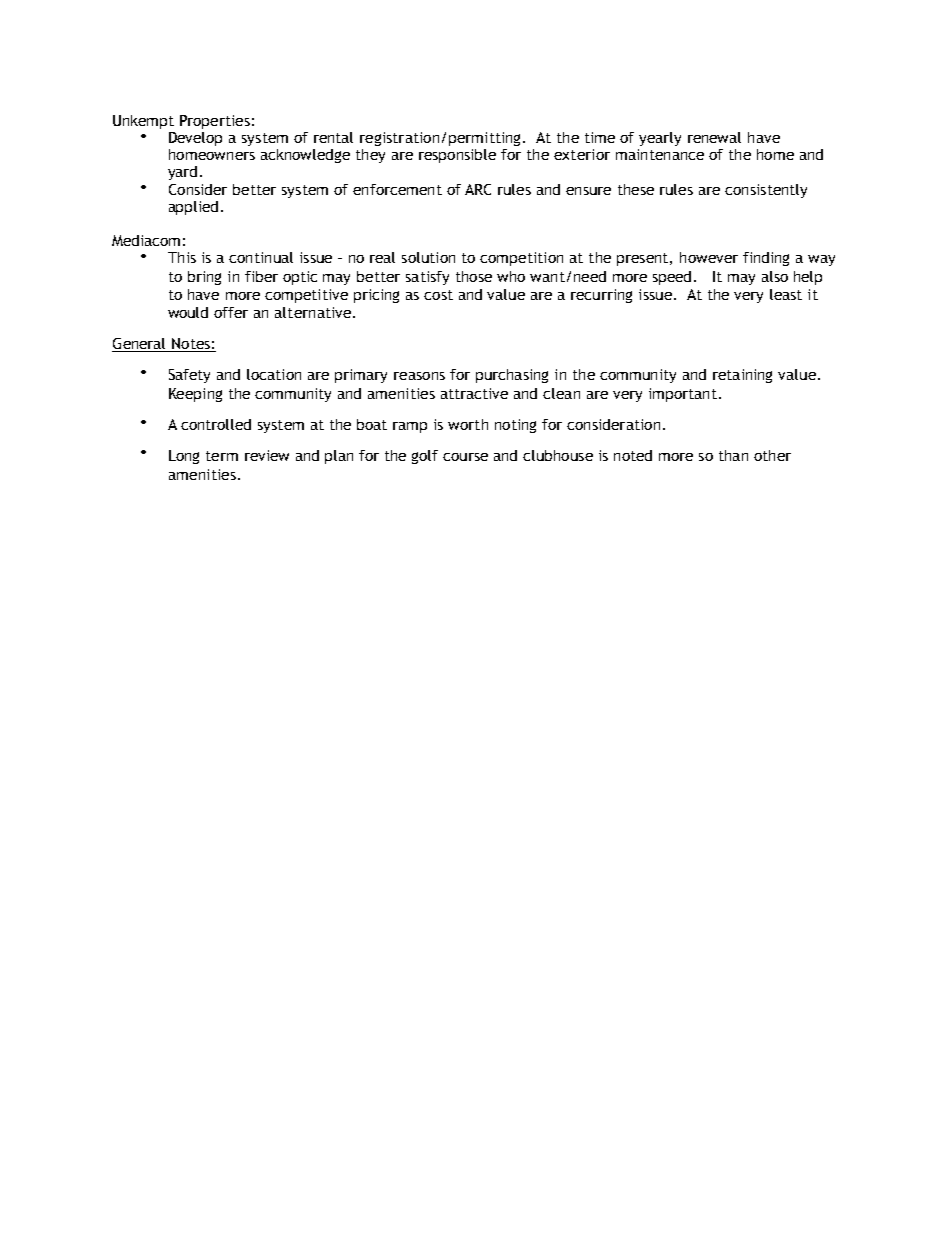 The image size is (952, 1233). Describe the element at coordinates (742, 376) in the screenshot. I see `retaining` at that location.
